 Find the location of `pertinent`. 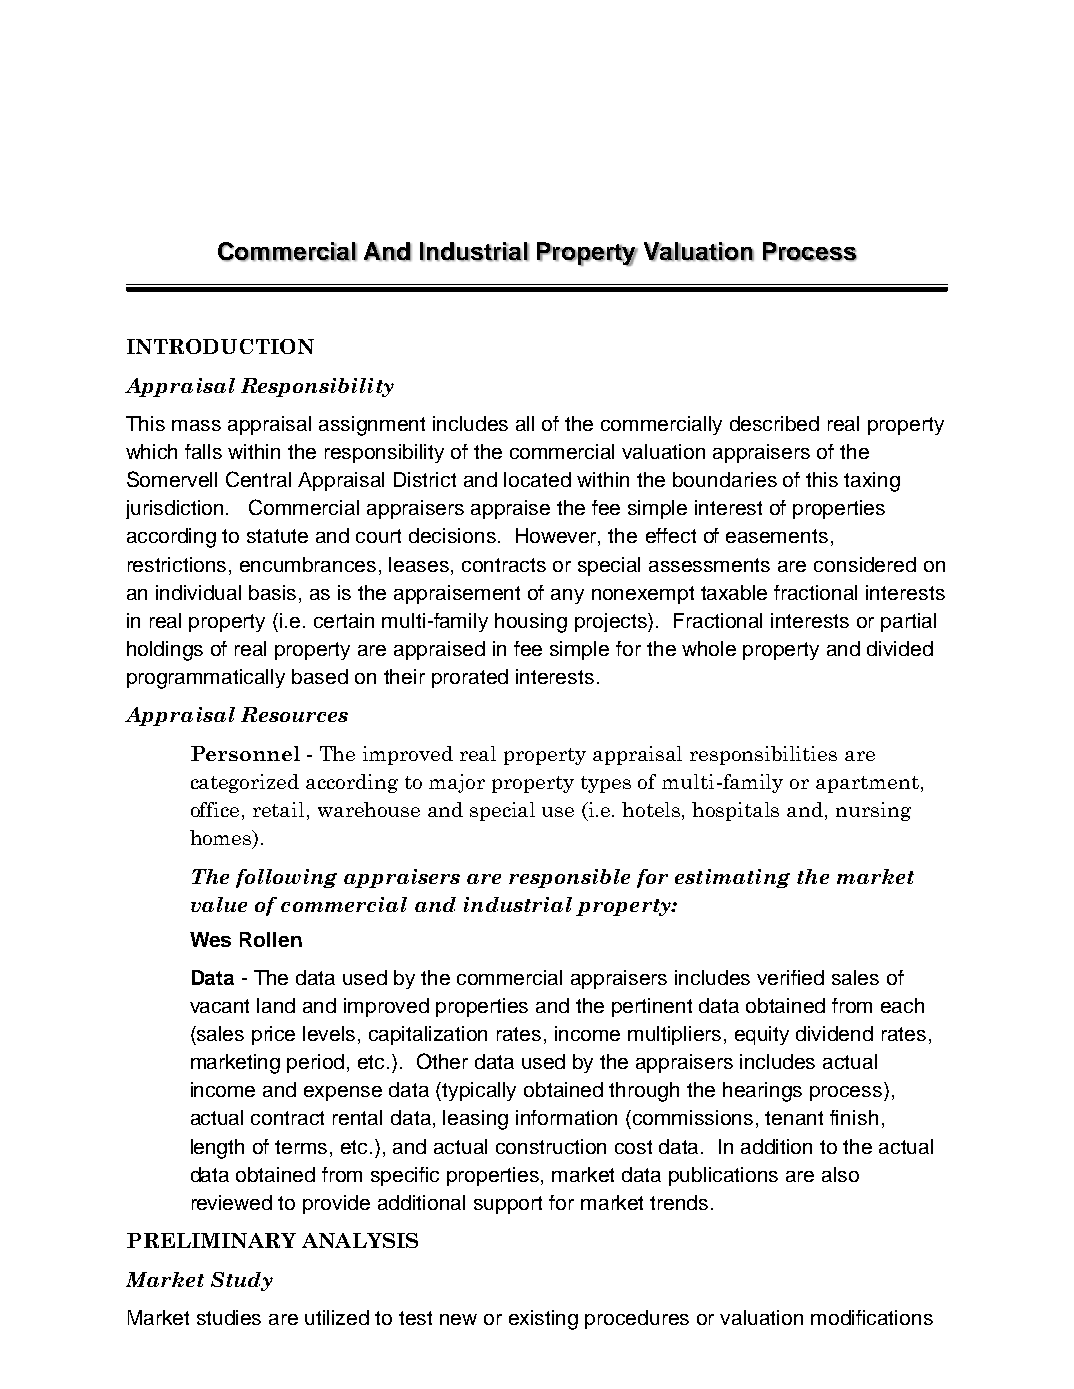

pertinent is located at coordinates (652, 1007).
